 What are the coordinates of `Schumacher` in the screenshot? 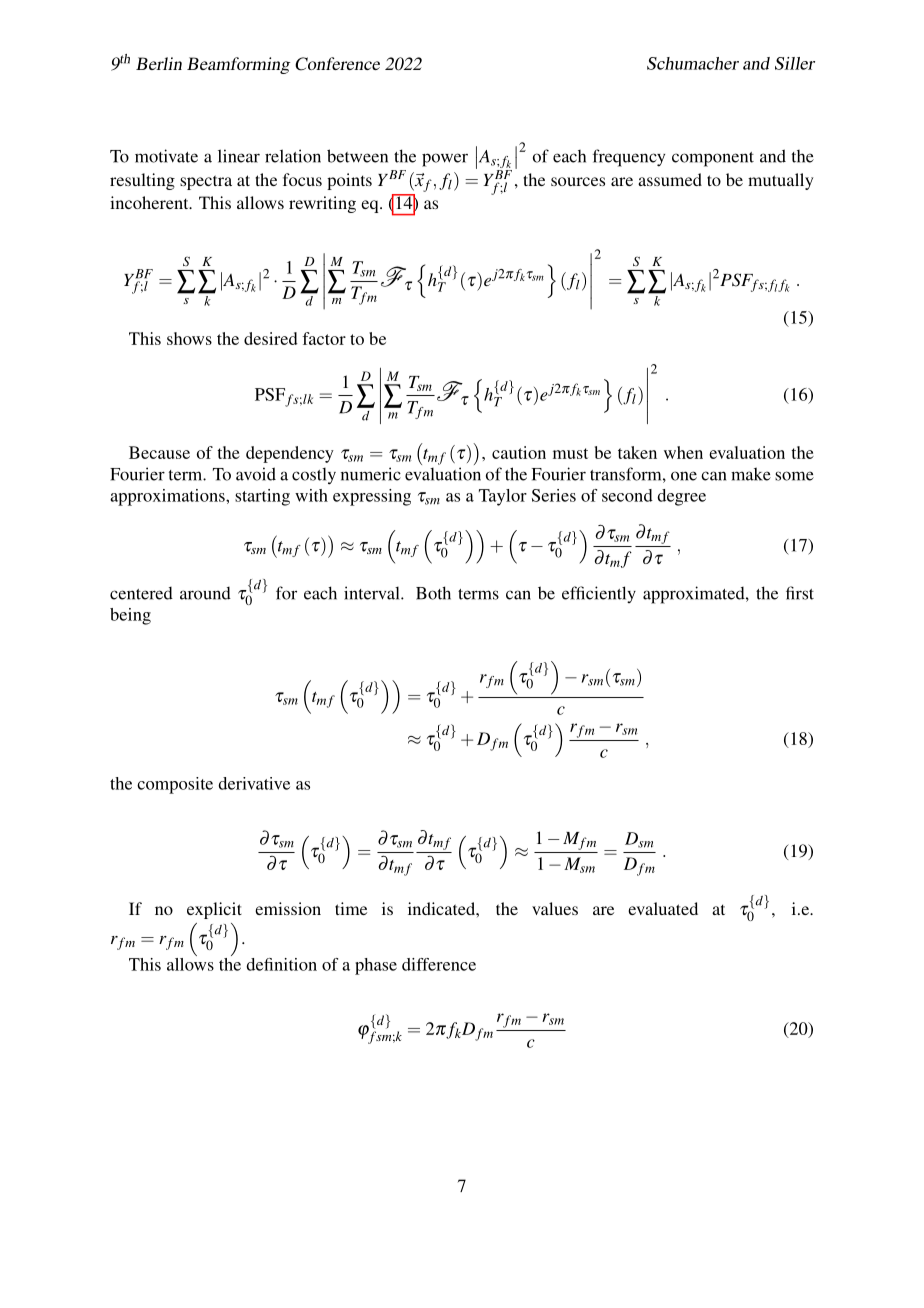 It's located at (693, 63).
